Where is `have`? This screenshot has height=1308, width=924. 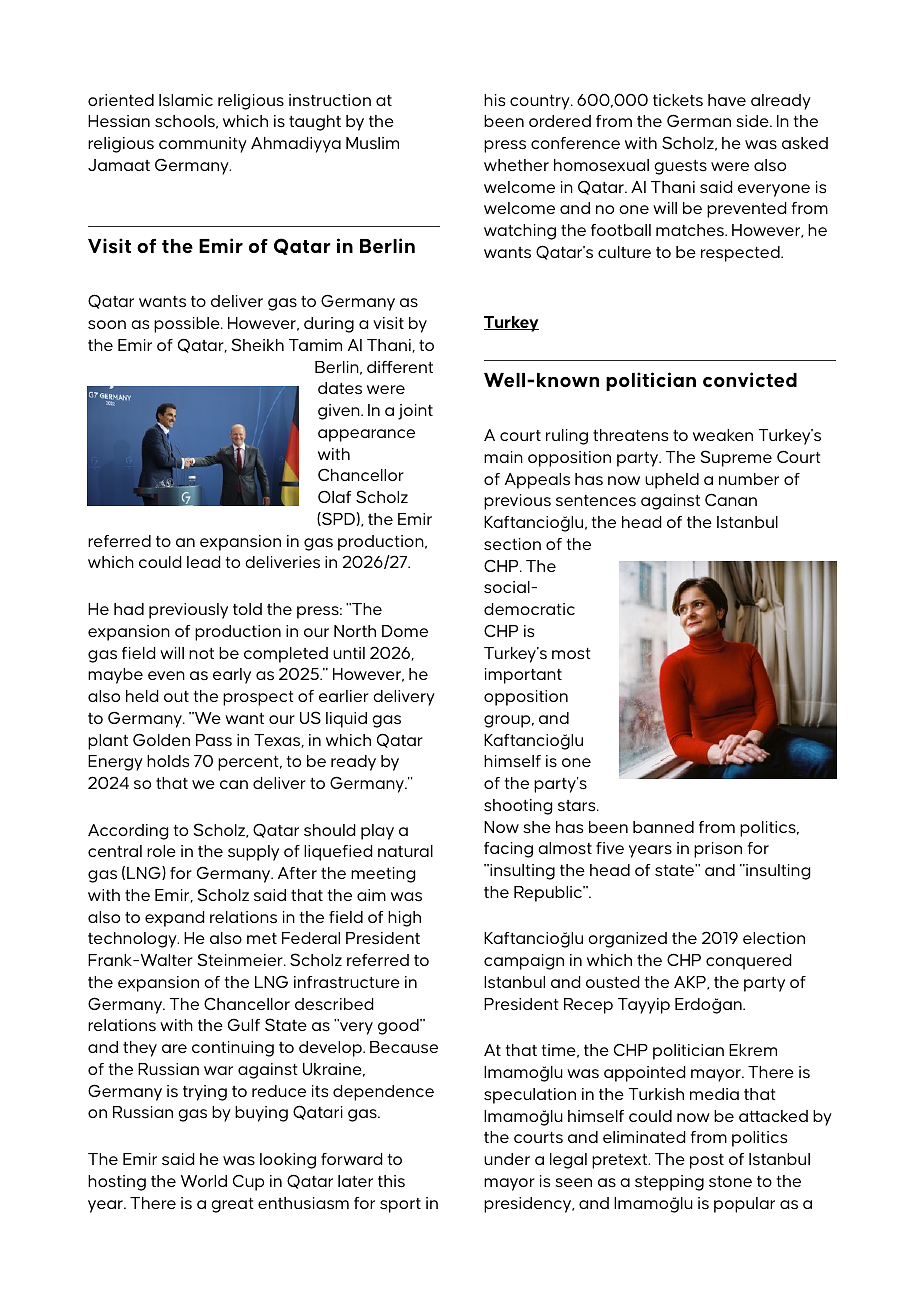
have is located at coordinates (727, 100).
